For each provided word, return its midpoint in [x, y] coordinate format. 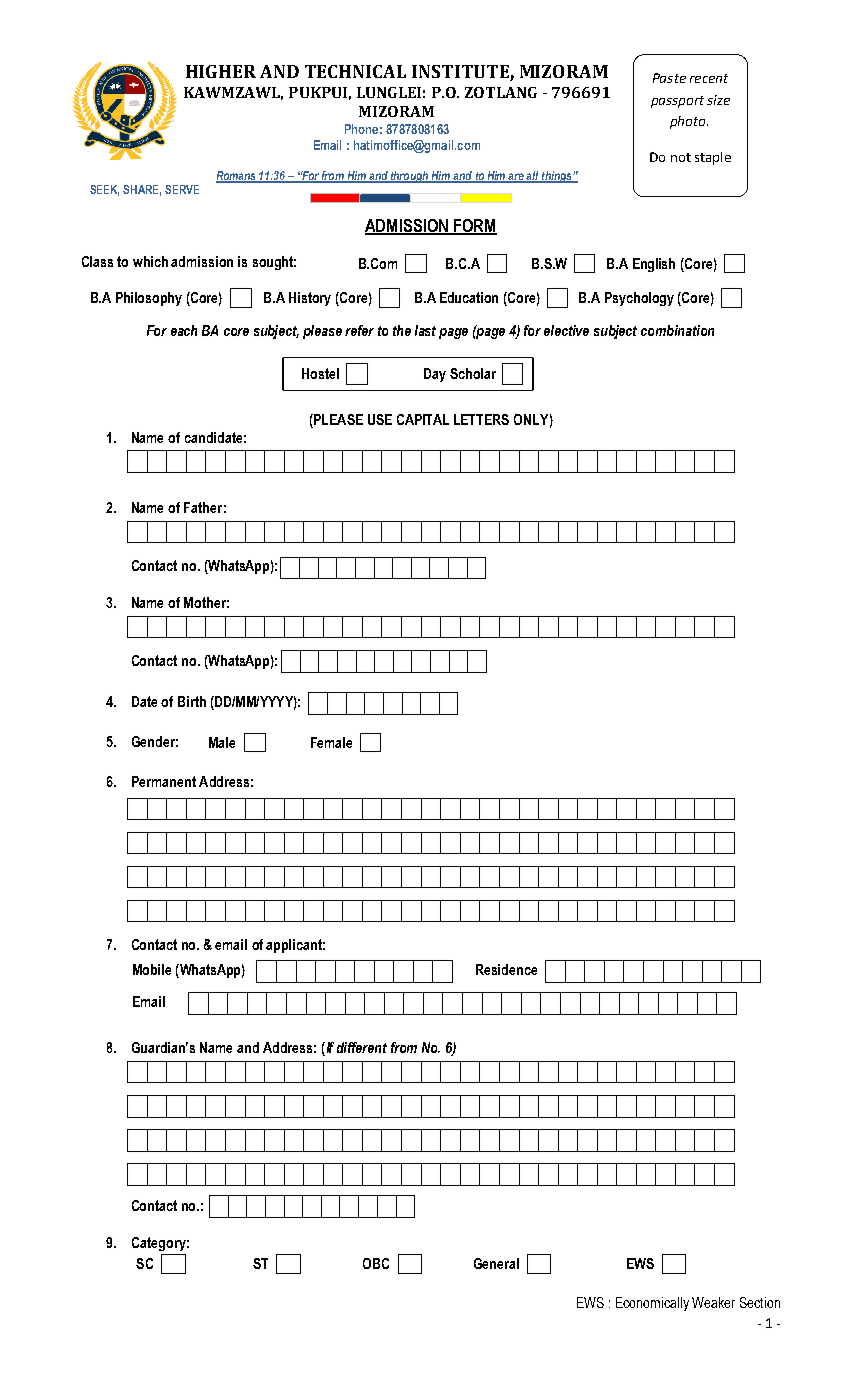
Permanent [164, 781]
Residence [506, 969]
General [496, 1263]
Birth [192, 701]
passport [677, 102]
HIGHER [221, 71]
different [362, 1047]
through [410, 177]
